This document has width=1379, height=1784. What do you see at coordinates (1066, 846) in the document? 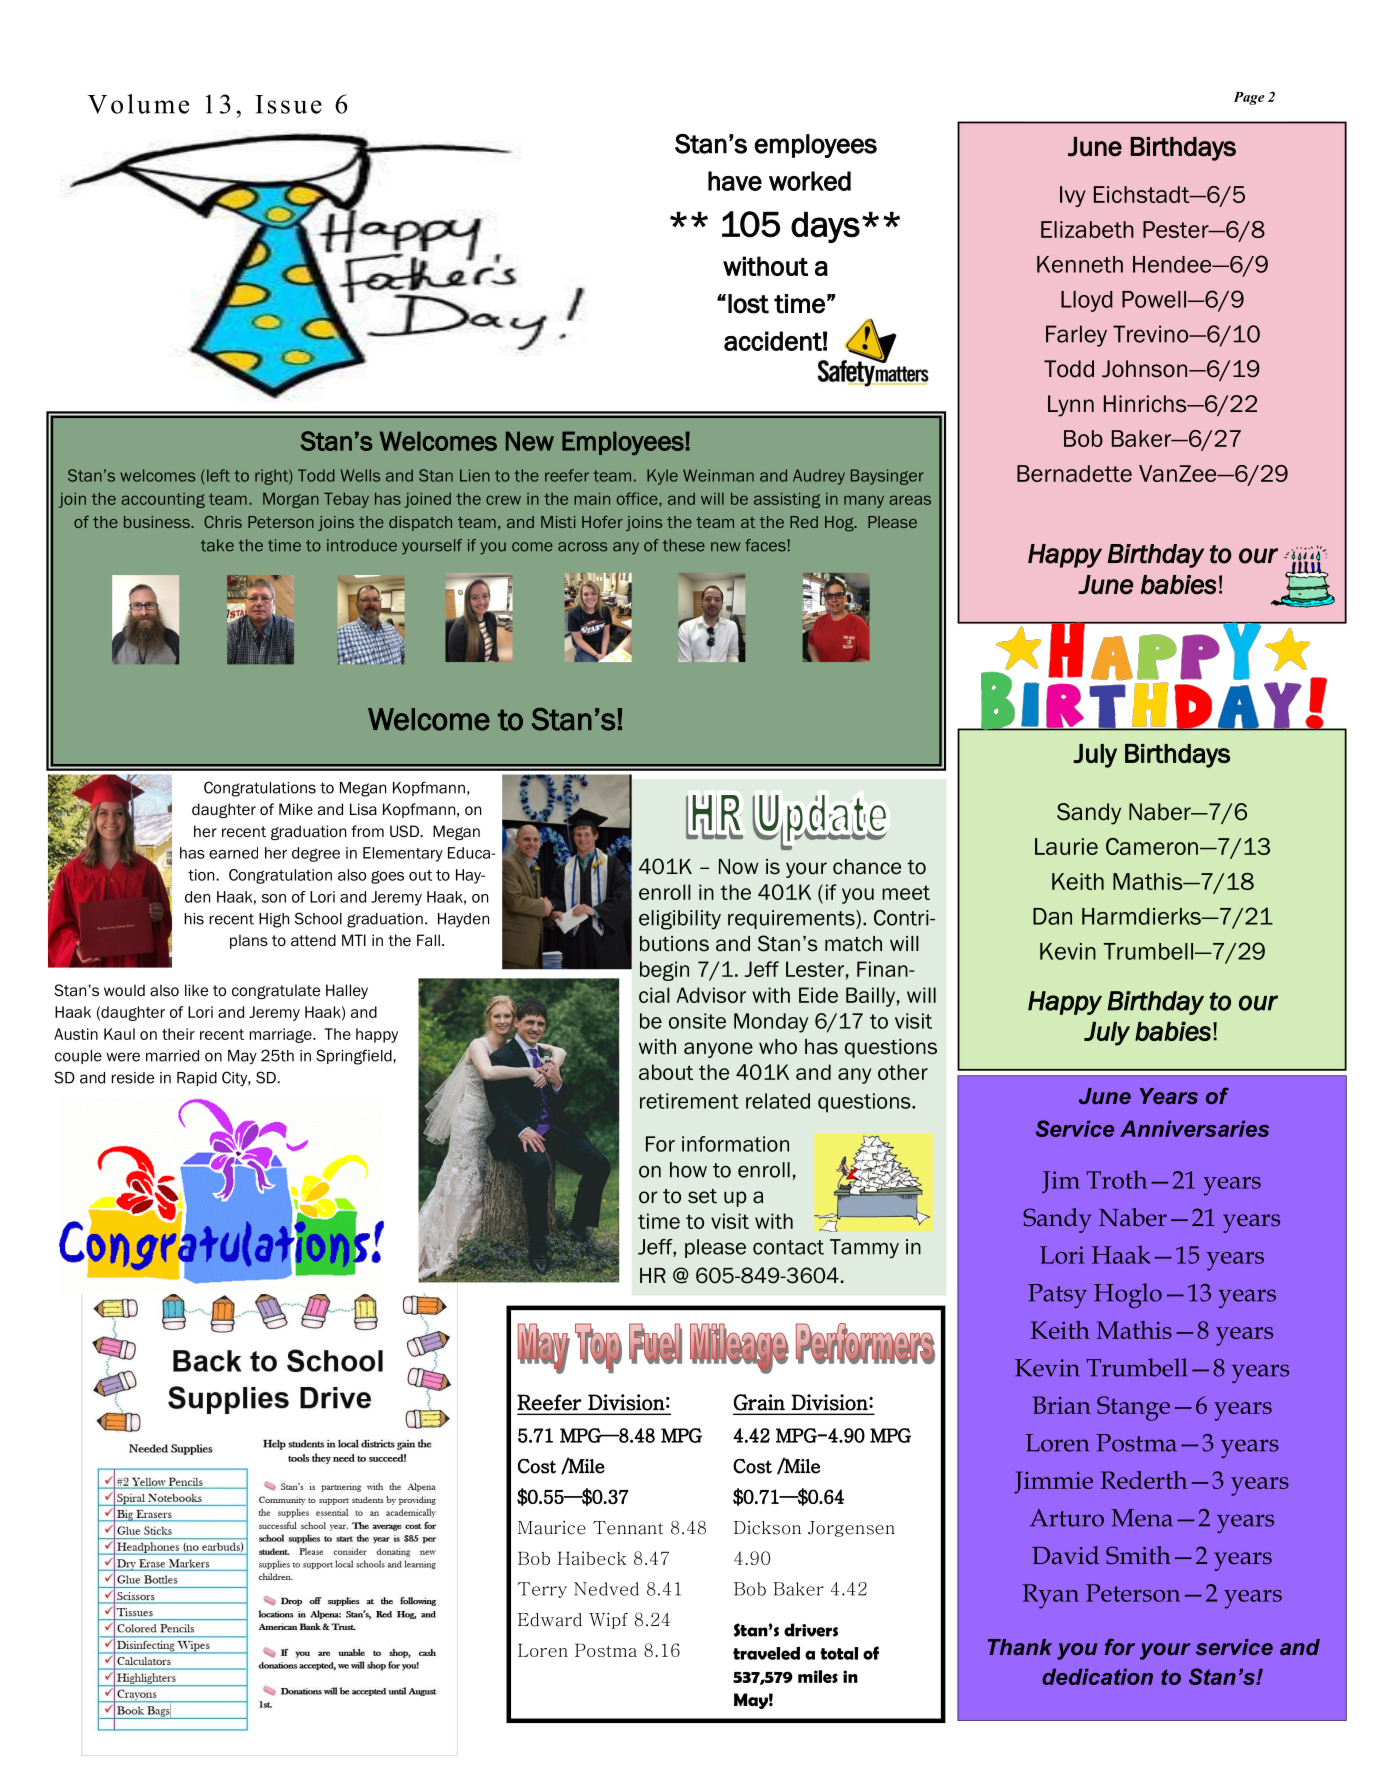
I see `Laurie` at bounding box center [1066, 846].
